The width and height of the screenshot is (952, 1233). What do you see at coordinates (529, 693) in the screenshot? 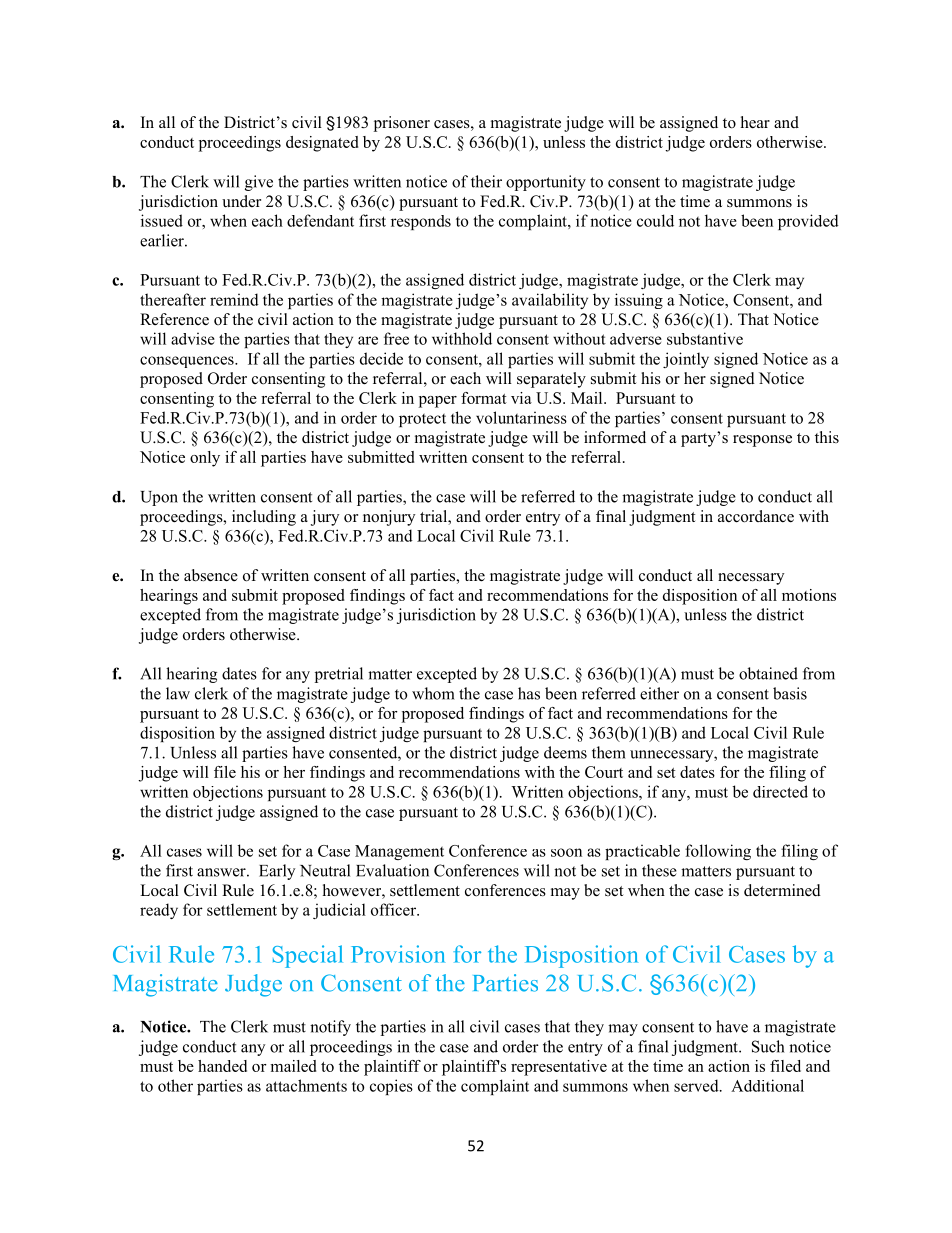
I see `has` at bounding box center [529, 693].
